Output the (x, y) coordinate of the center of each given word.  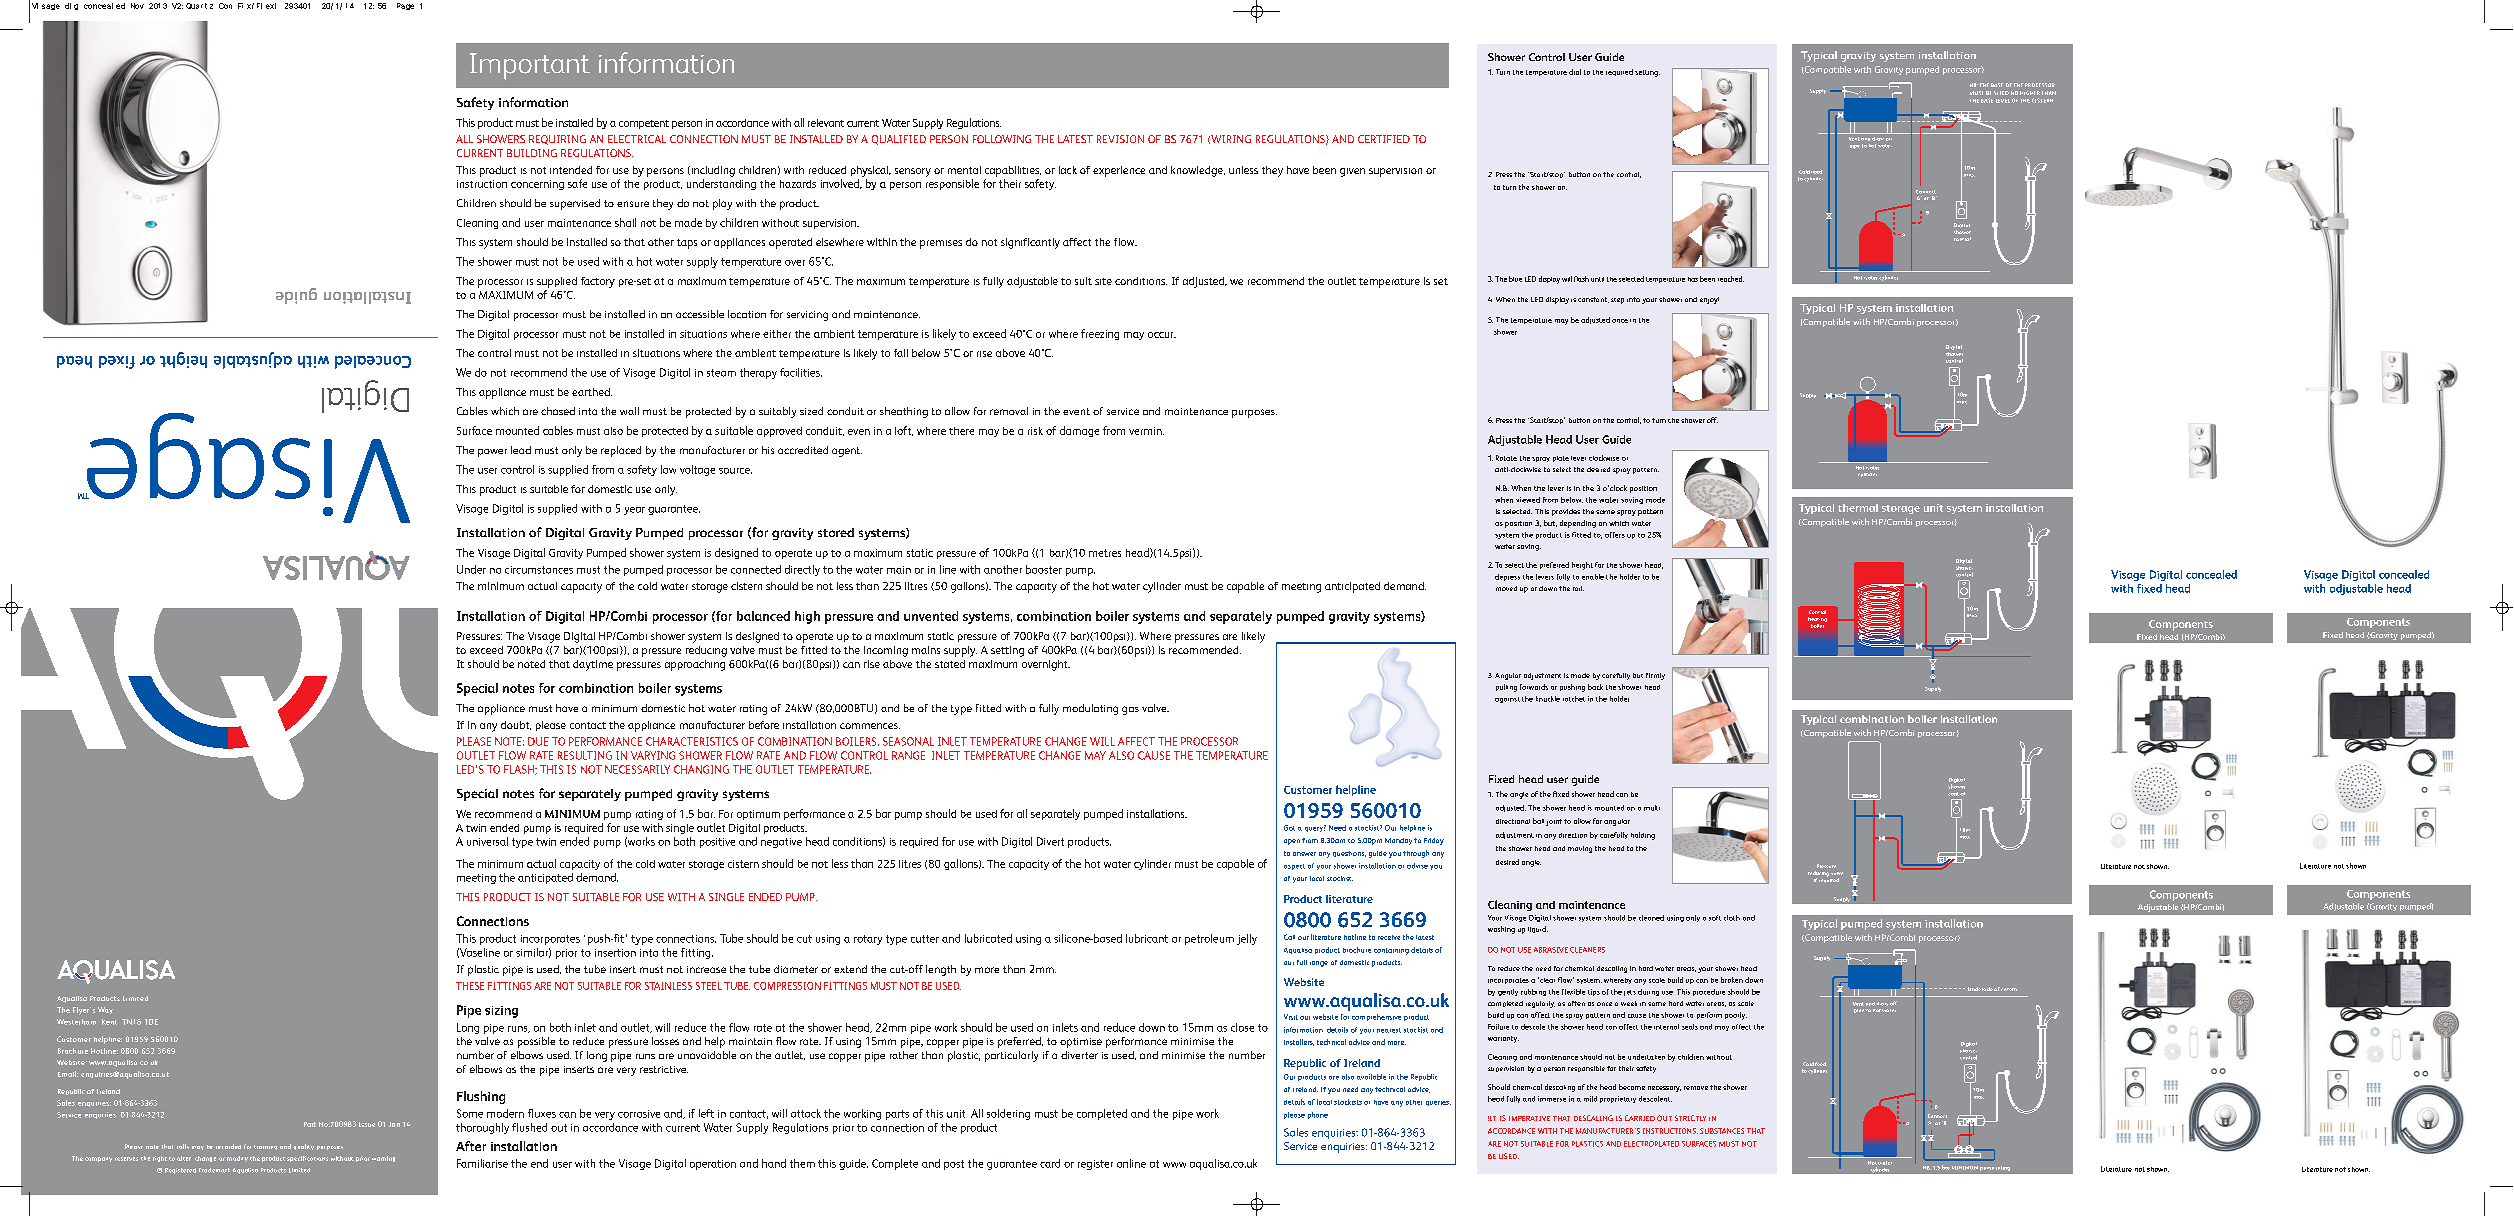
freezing (1100, 334)
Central (1817, 612)
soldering (1008, 1114)
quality (304, 1147)
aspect (1294, 867)
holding (1643, 836)
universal (487, 841)
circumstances (539, 570)
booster (1044, 569)
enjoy (1709, 300)
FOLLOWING (1002, 139)
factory (598, 282)
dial (1575, 72)
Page (405, 6)
